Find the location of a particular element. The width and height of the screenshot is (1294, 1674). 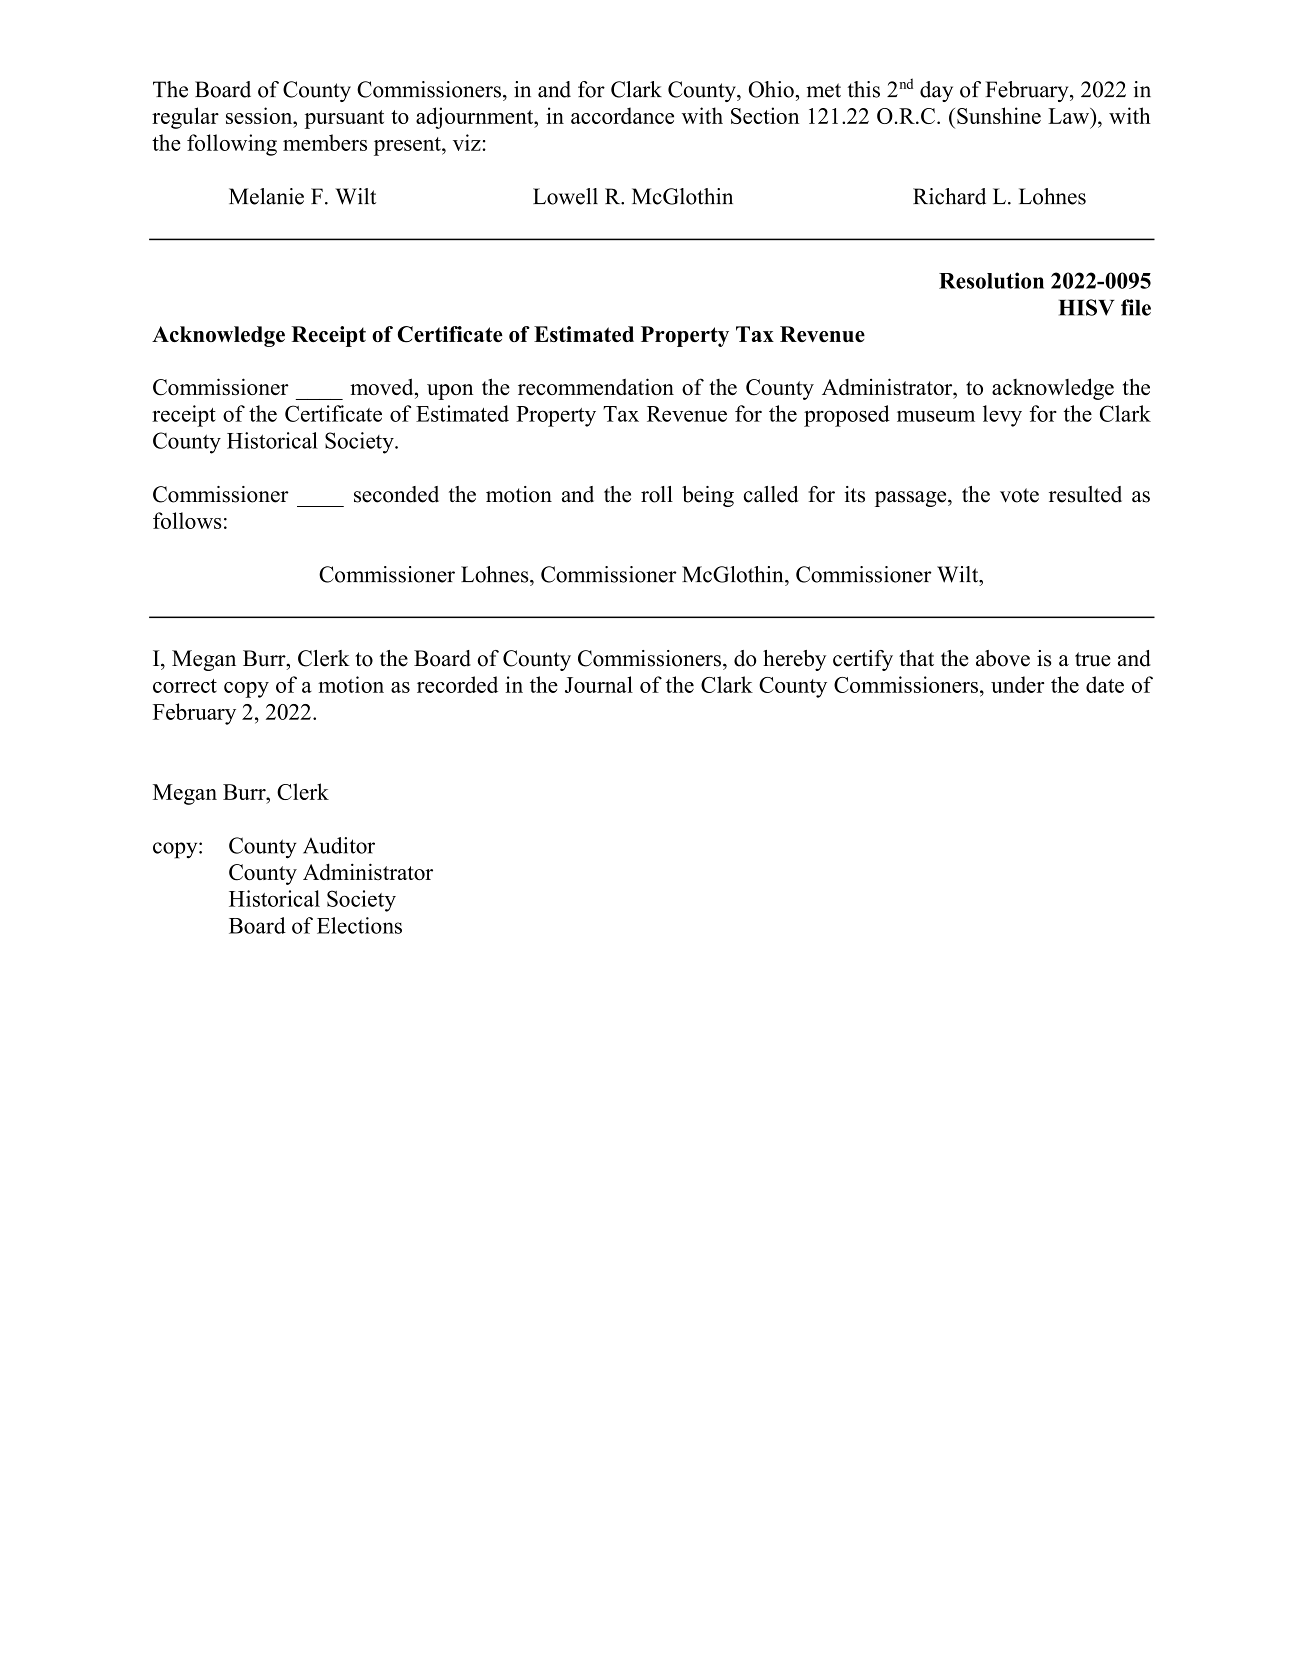

seconded is located at coordinates (396, 494).
